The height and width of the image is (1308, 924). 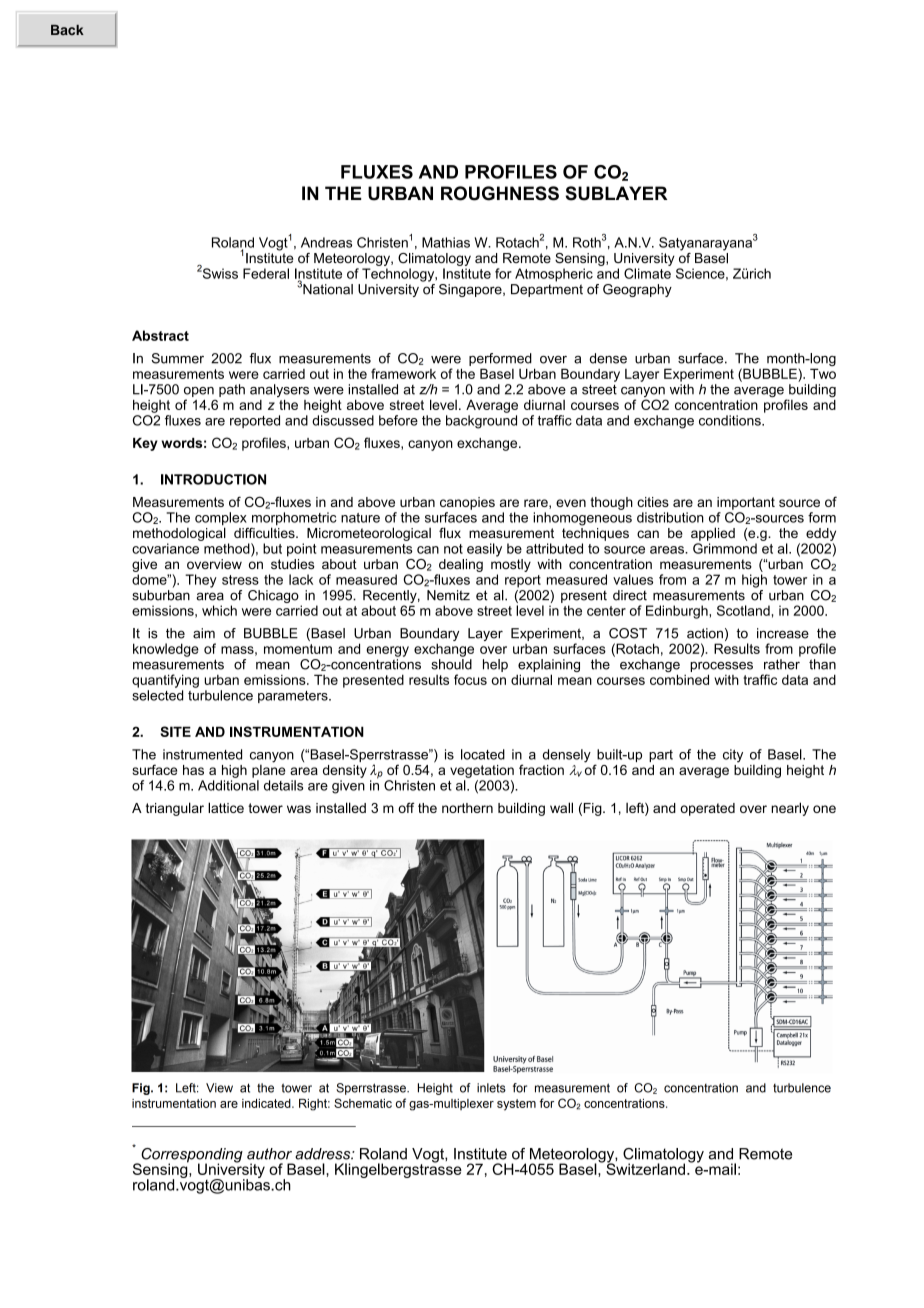 I want to click on quantifying, so click(x=165, y=681).
